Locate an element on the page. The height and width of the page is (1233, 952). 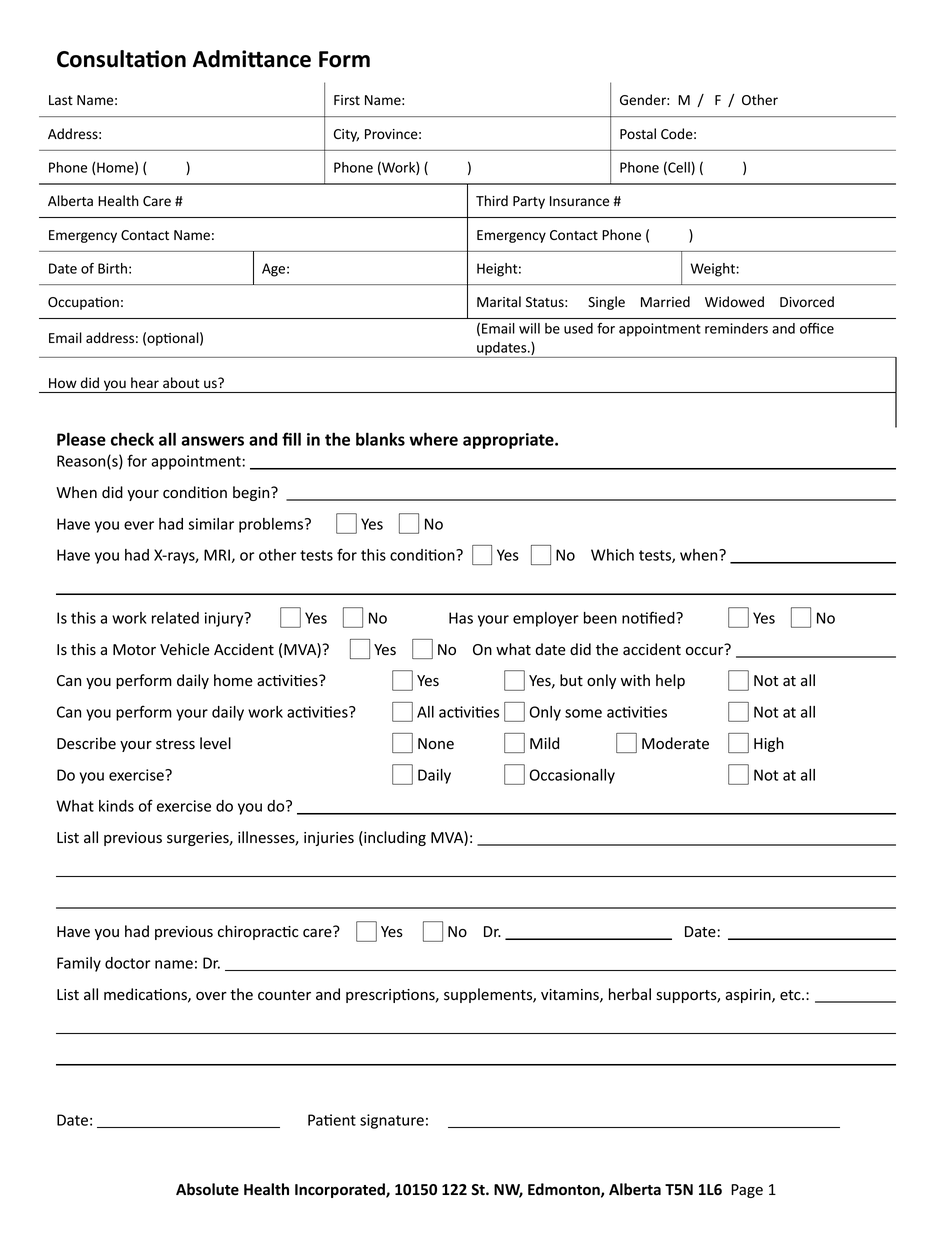
doctor is located at coordinates (127, 963).
